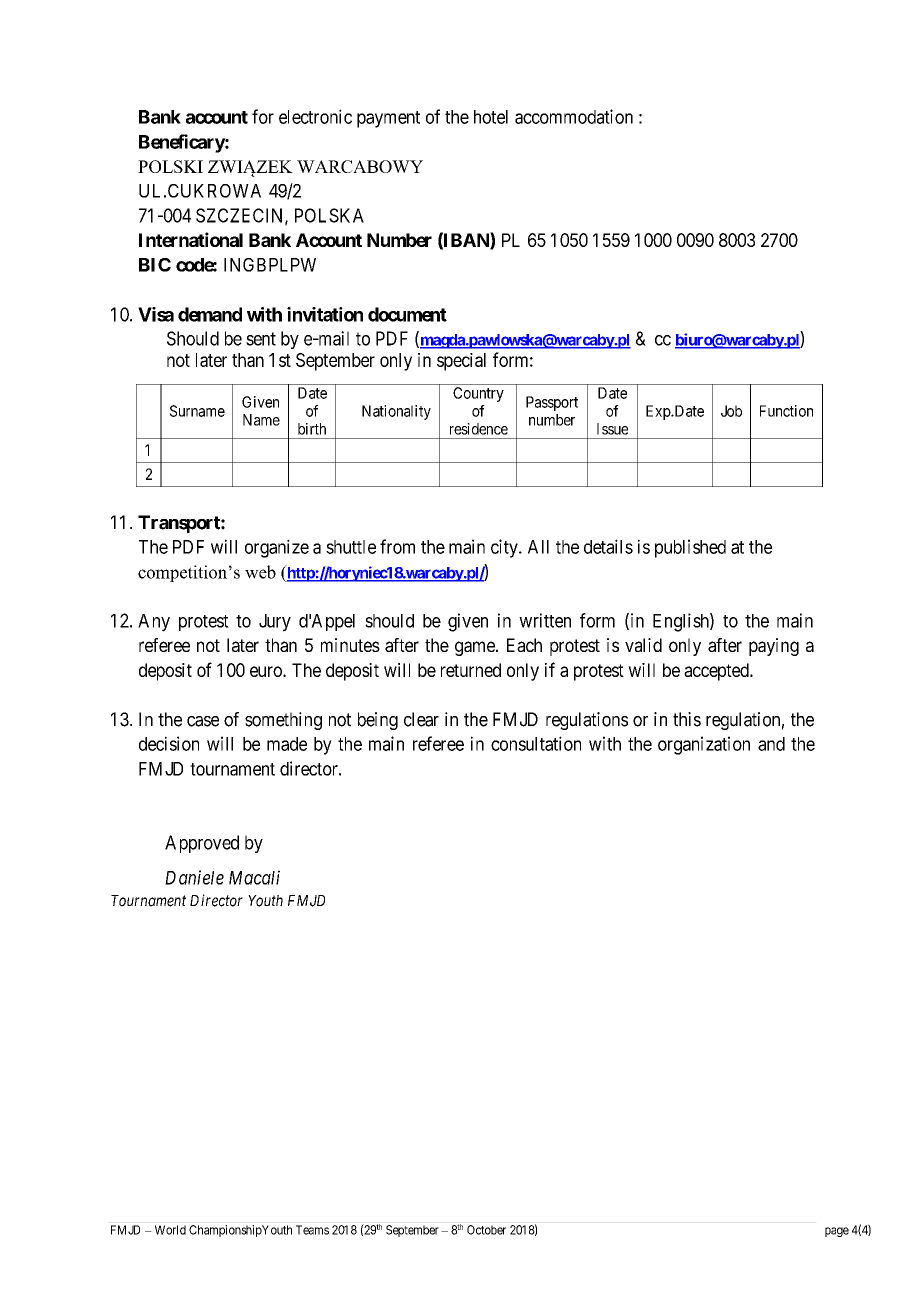 The width and height of the image is (924, 1308). Describe the element at coordinates (491, 117) in the image. I see `hotel` at that location.
